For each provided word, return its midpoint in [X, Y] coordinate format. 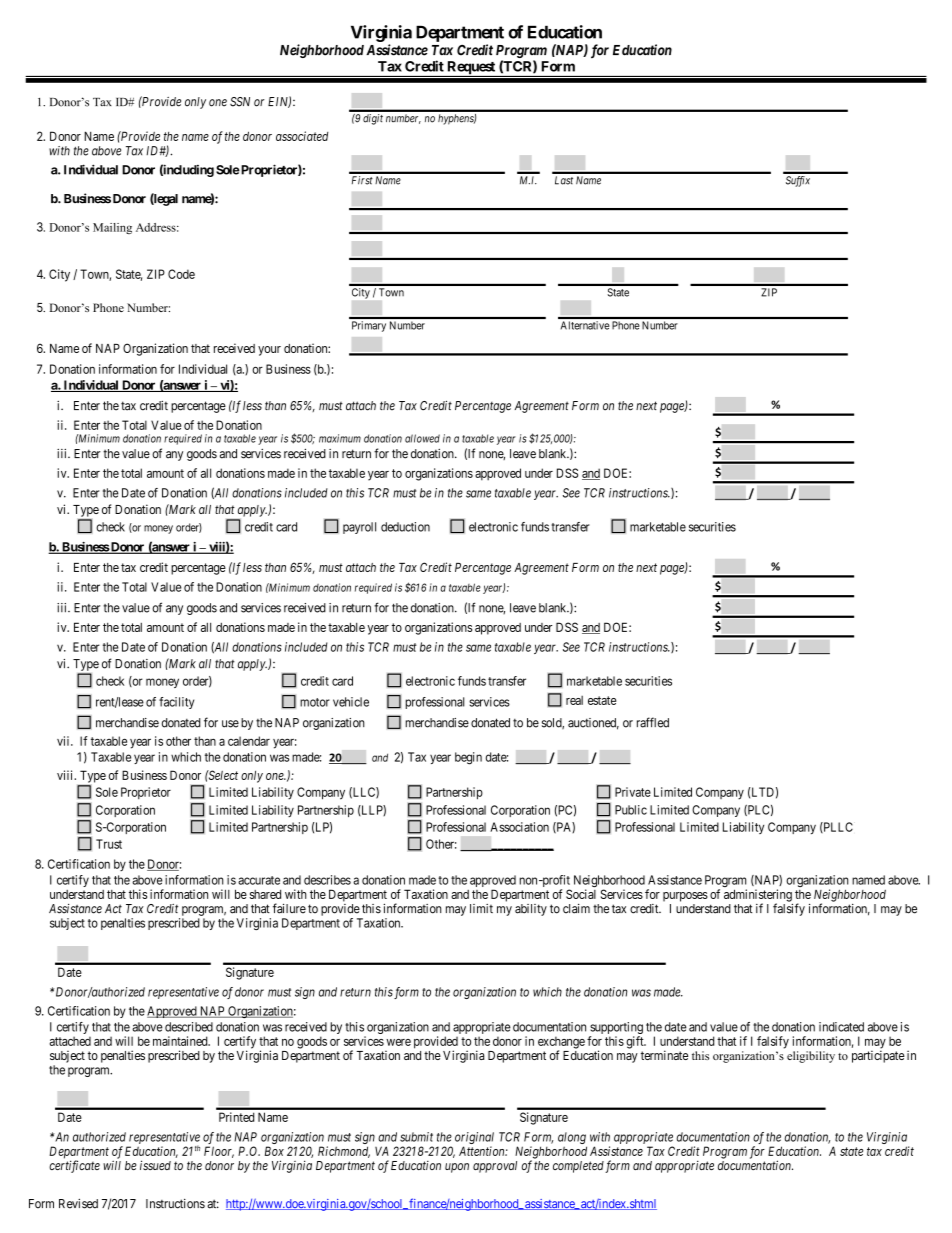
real [574, 700]
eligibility [811, 1057]
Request [471, 69]
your [269, 351]
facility [176, 703]
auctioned [593, 724]
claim [576, 909]
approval [495, 1167]
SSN [240, 102]
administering [758, 896]
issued [155, 1165]
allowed [422, 438]
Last [564, 180]
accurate [259, 880]
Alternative [585, 325]
